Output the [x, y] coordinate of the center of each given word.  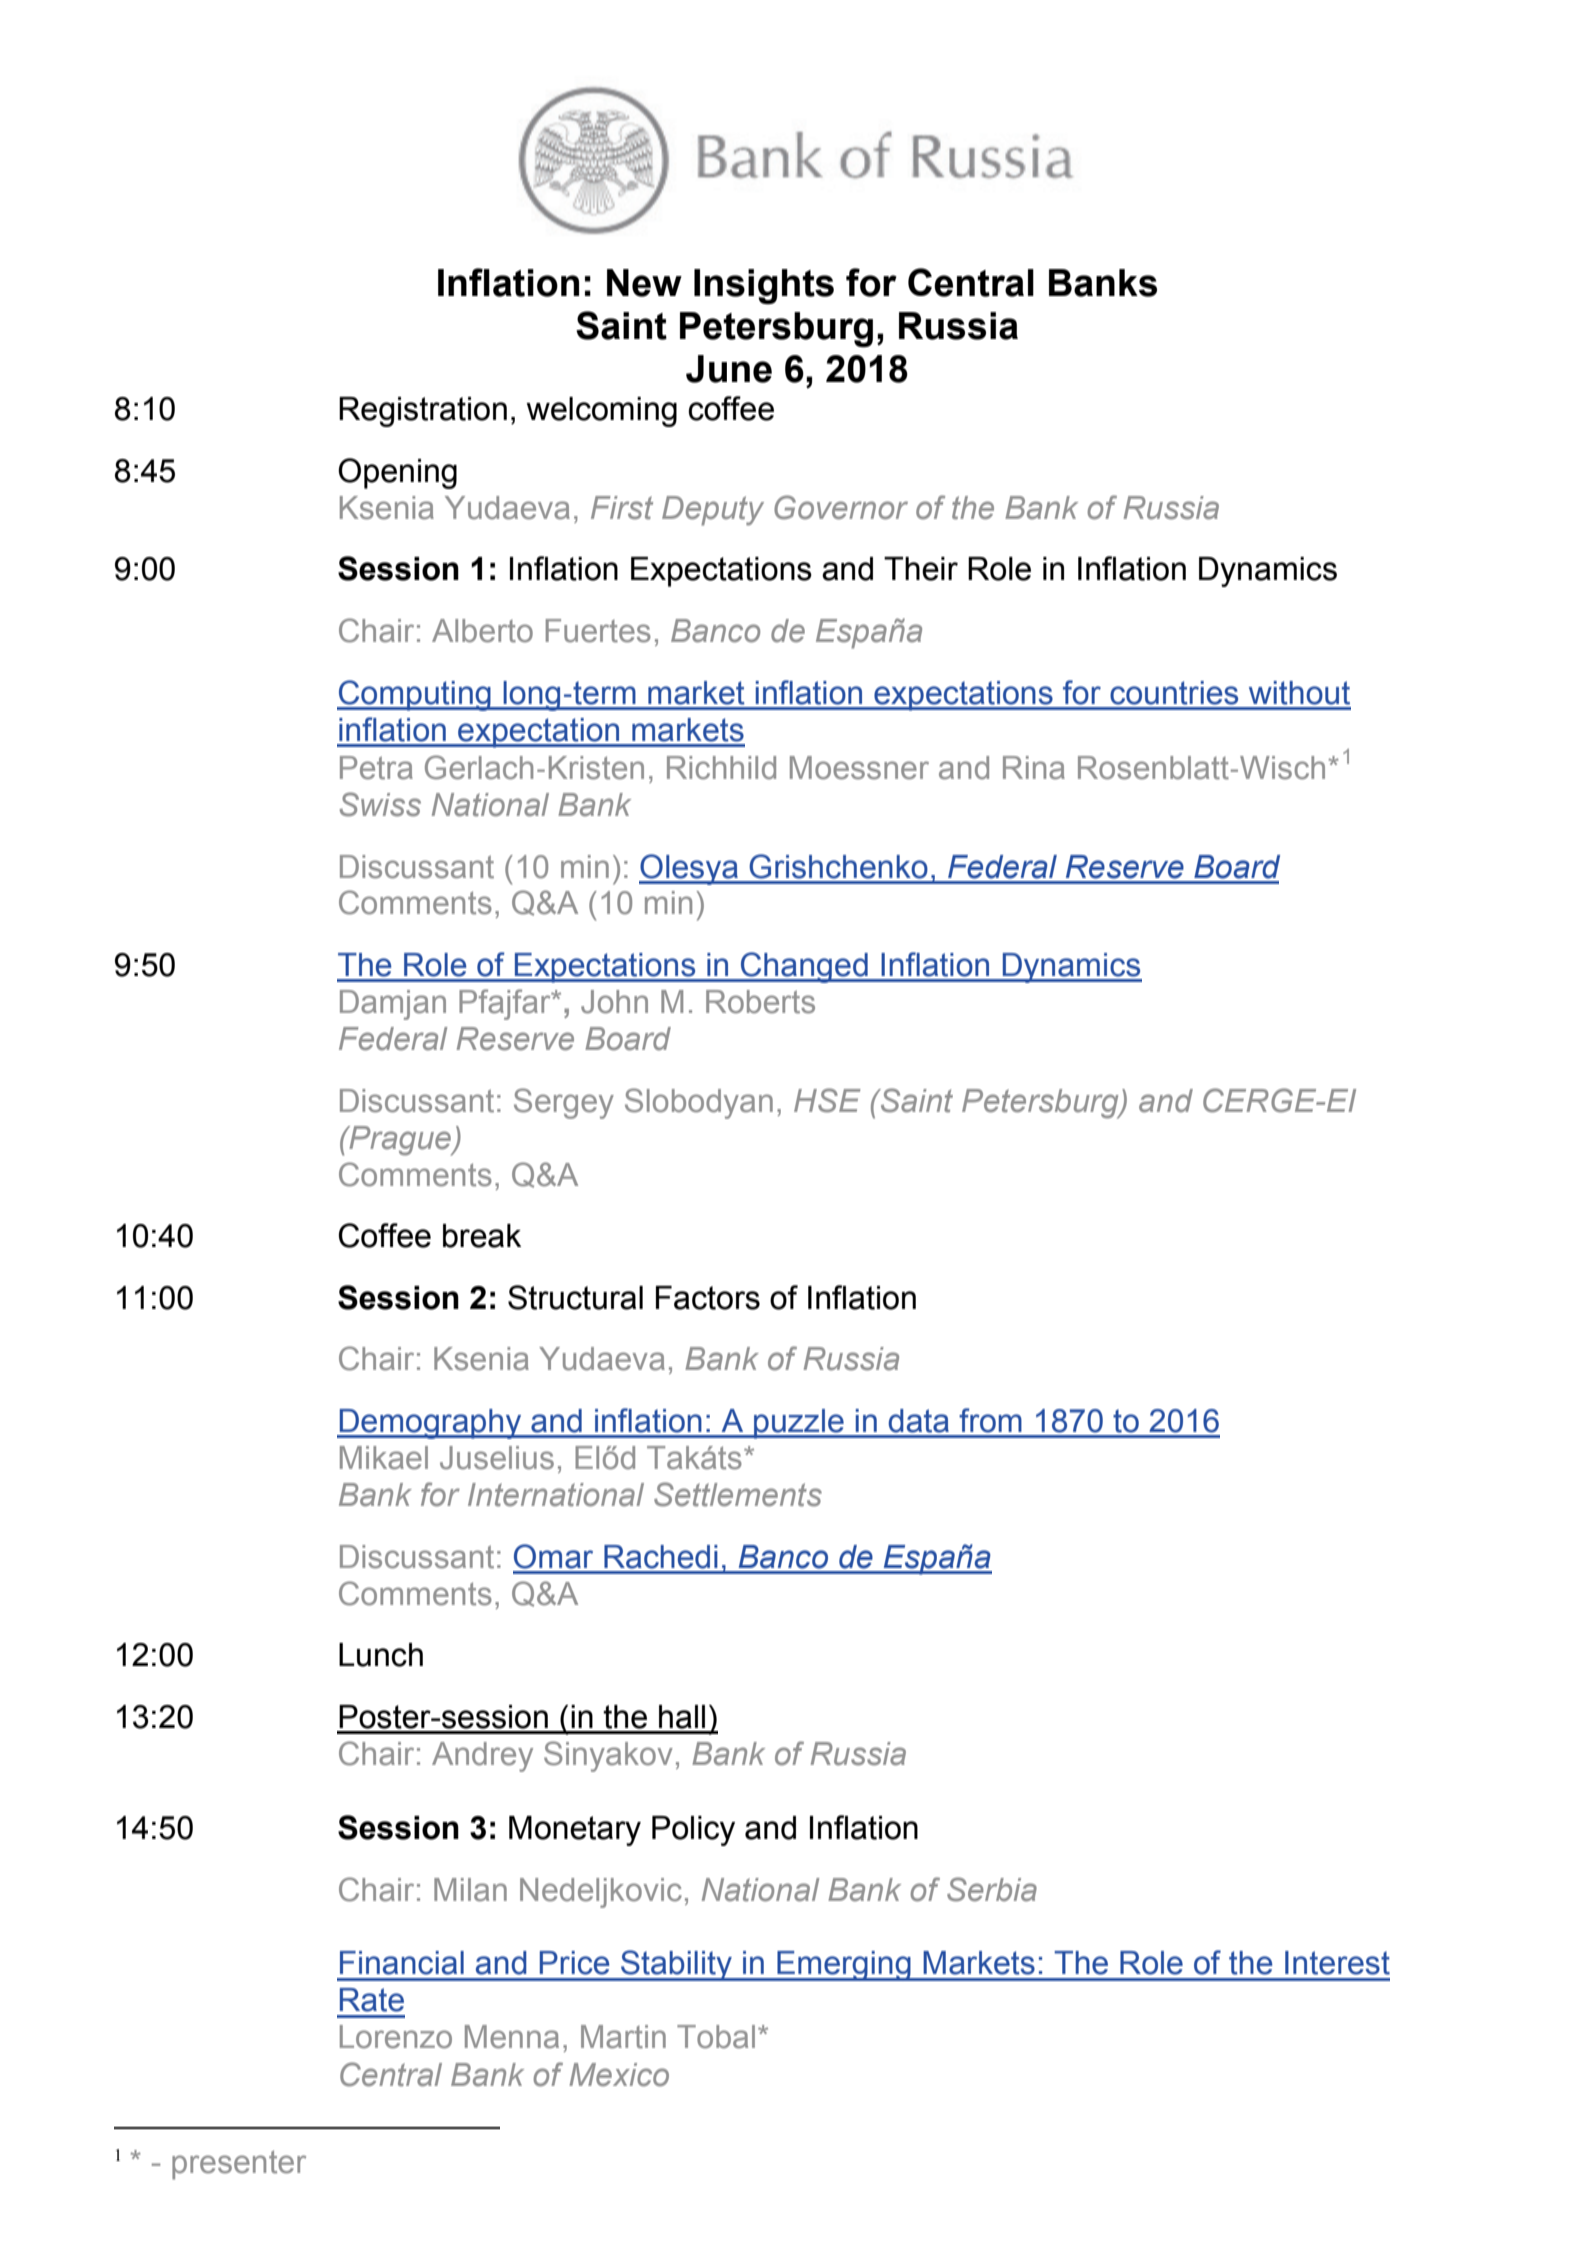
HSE [827, 1100]
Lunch [381, 1655]
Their [921, 569]
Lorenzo [396, 2037]
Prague [400, 1141]
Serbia [992, 1889]
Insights [764, 287]
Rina [1034, 768]
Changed [804, 967]
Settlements [738, 1494]
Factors [708, 1298]
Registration [423, 412]
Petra [376, 768]
